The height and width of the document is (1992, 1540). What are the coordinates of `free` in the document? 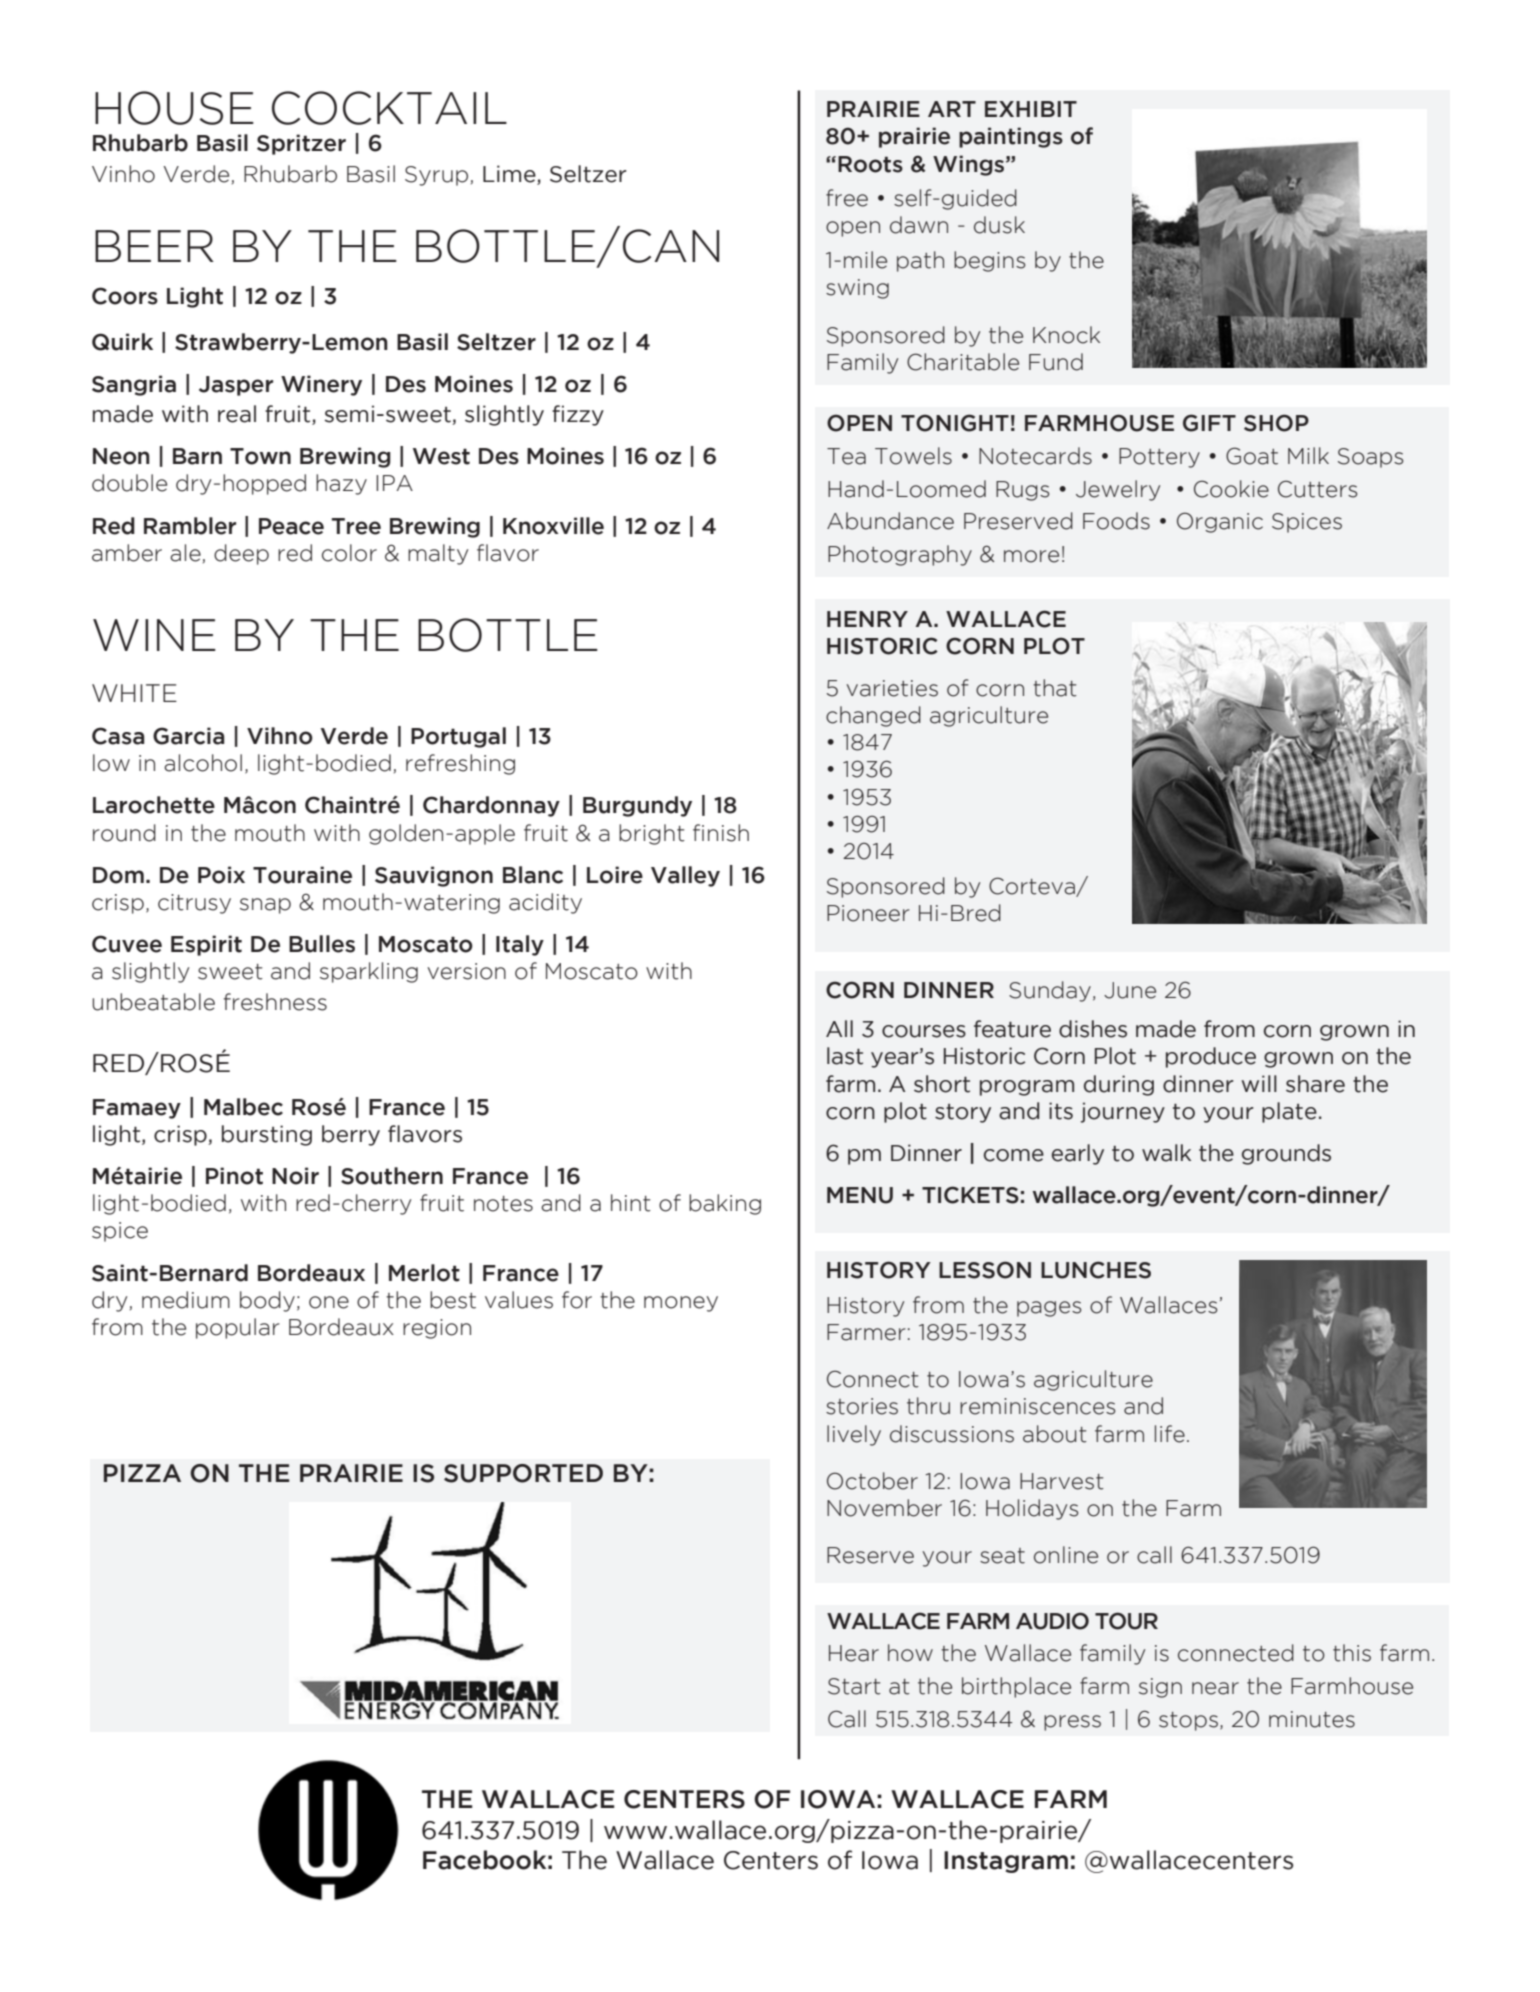 It's located at (847, 198).
